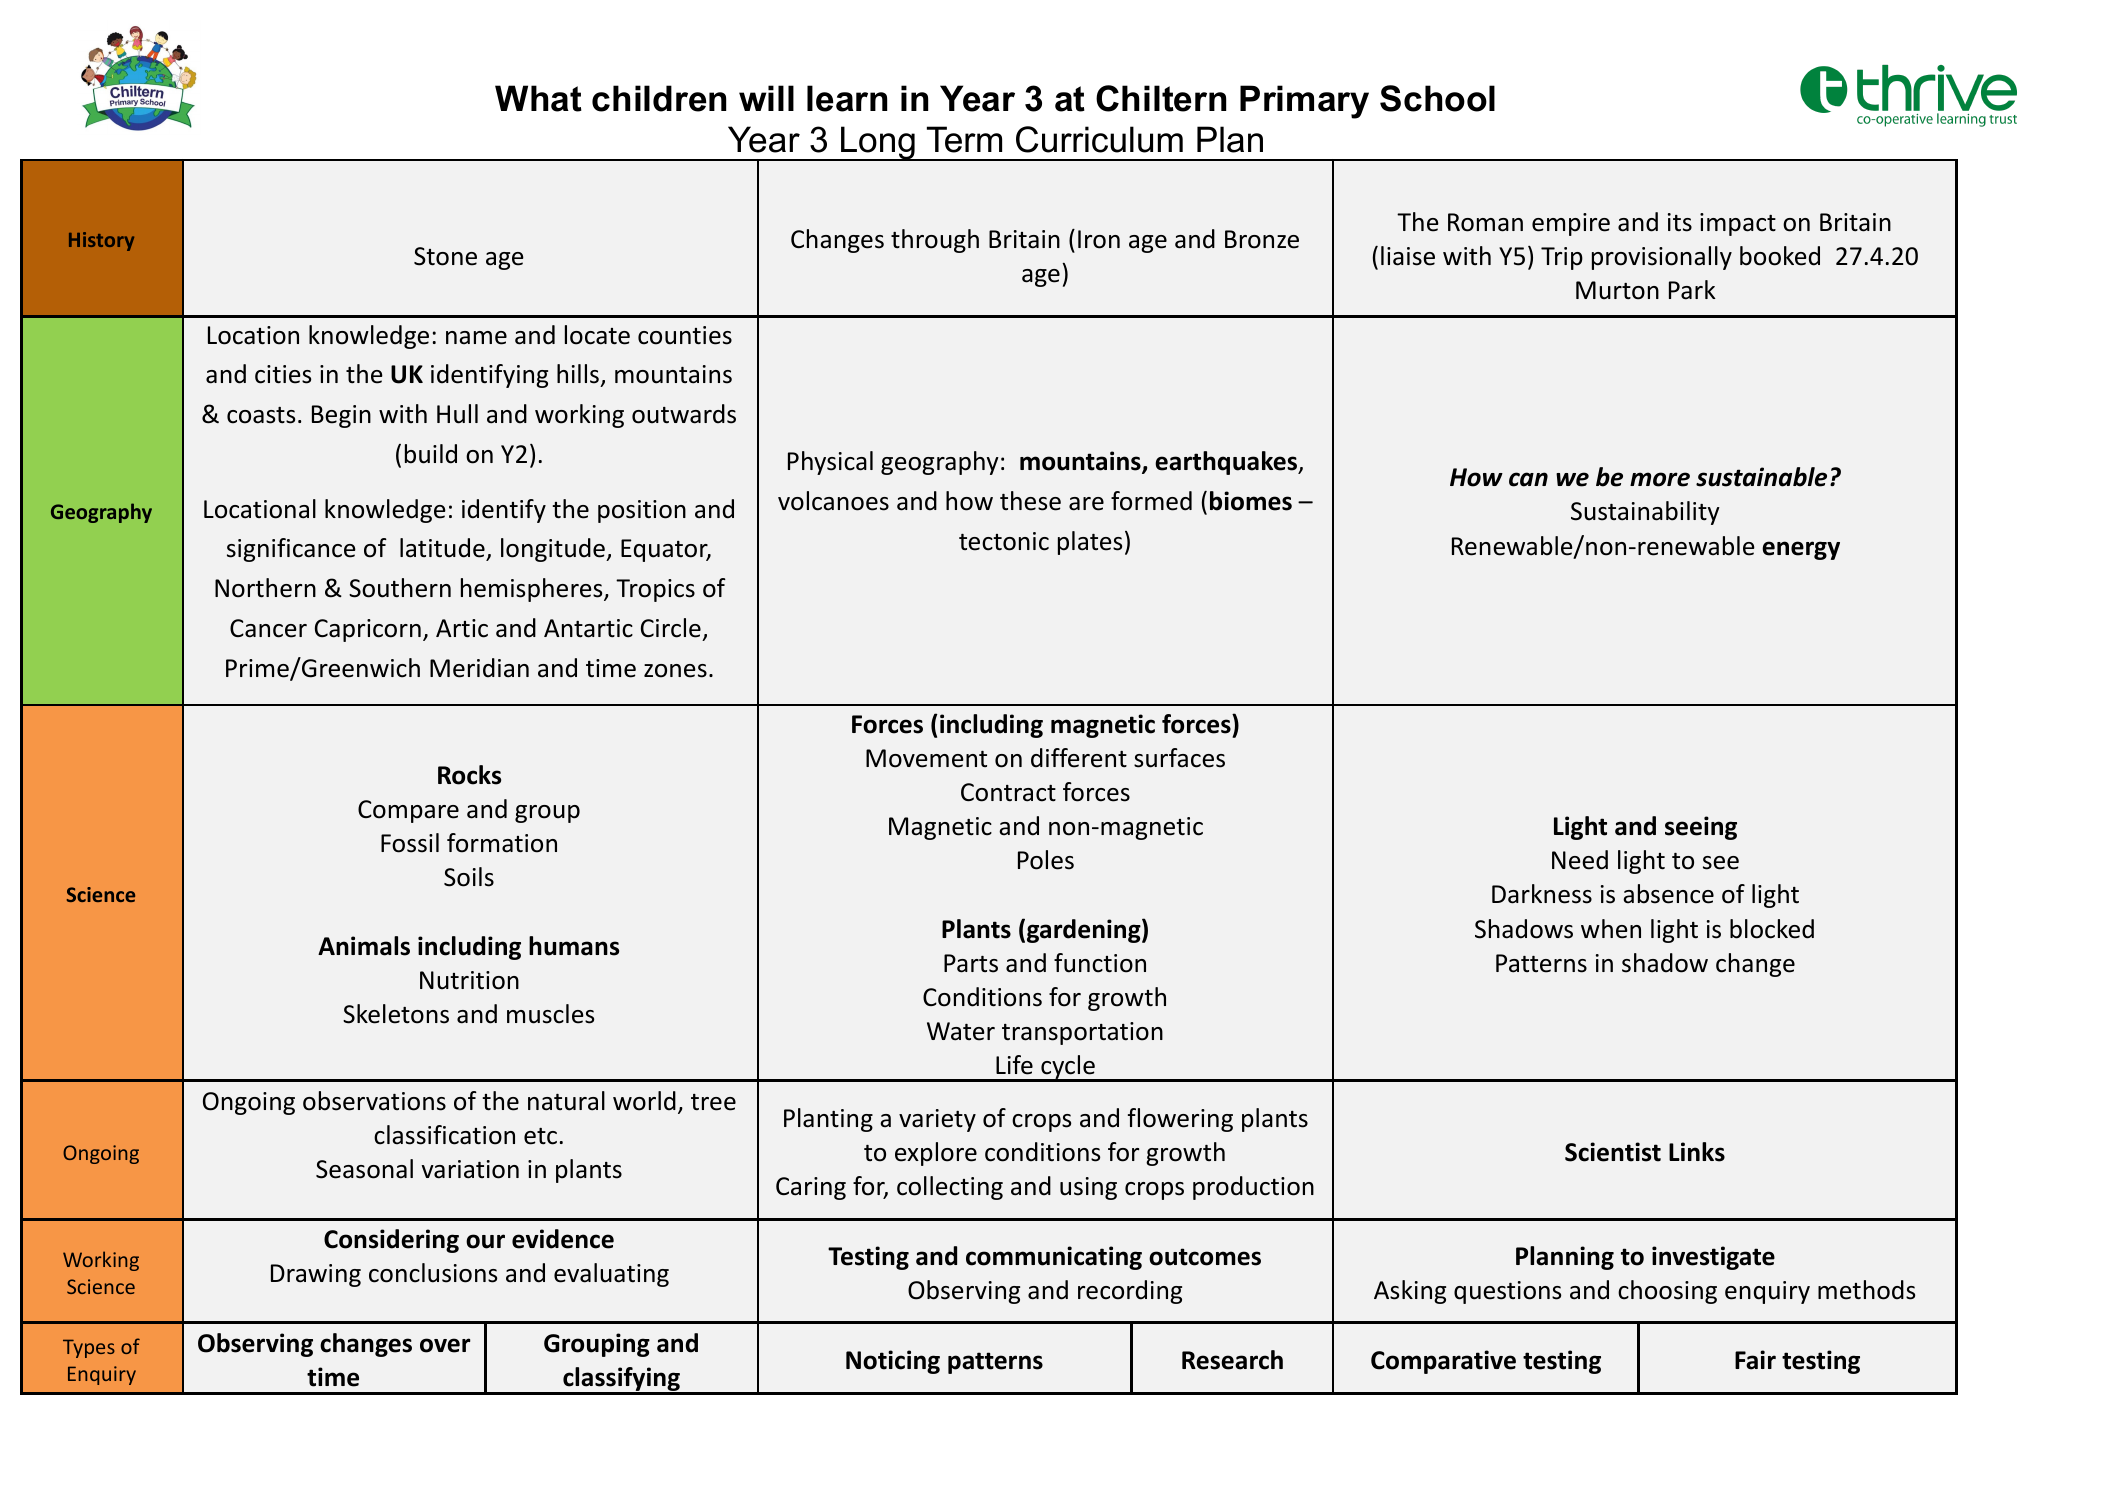 The height and width of the screenshot is (1503, 2124). Describe the element at coordinates (1645, 513) in the screenshot. I see `Sustainability` at that location.
